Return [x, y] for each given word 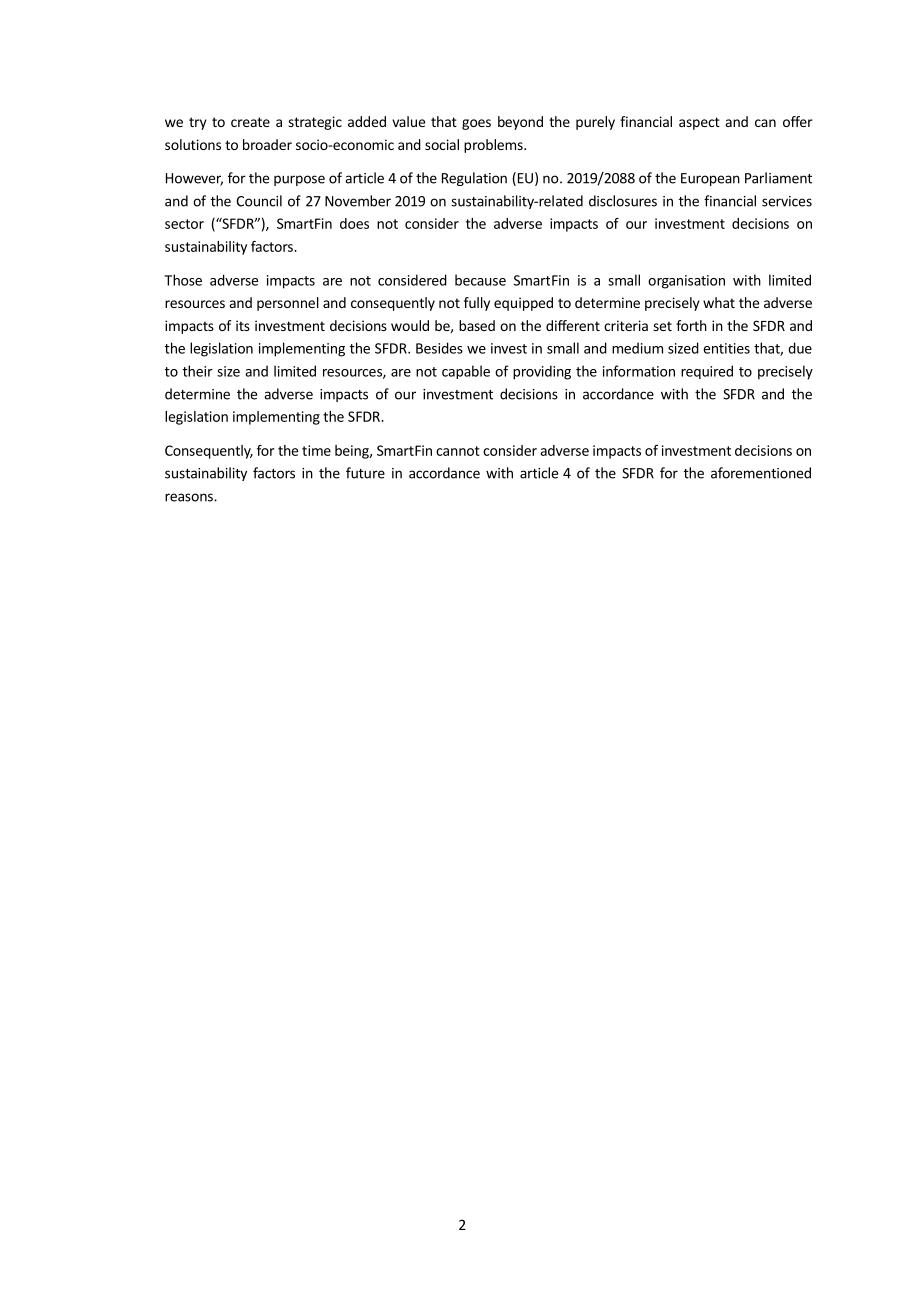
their [198, 371]
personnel [288, 304]
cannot [458, 451]
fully [477, 304]
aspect [699, 123]
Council [259, 201]
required [707, 372]
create [250, 122]
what [719, 302]
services [787, 201]
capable [466, 372]
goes [476, 124]
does [354, 223]
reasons [190, 497]
